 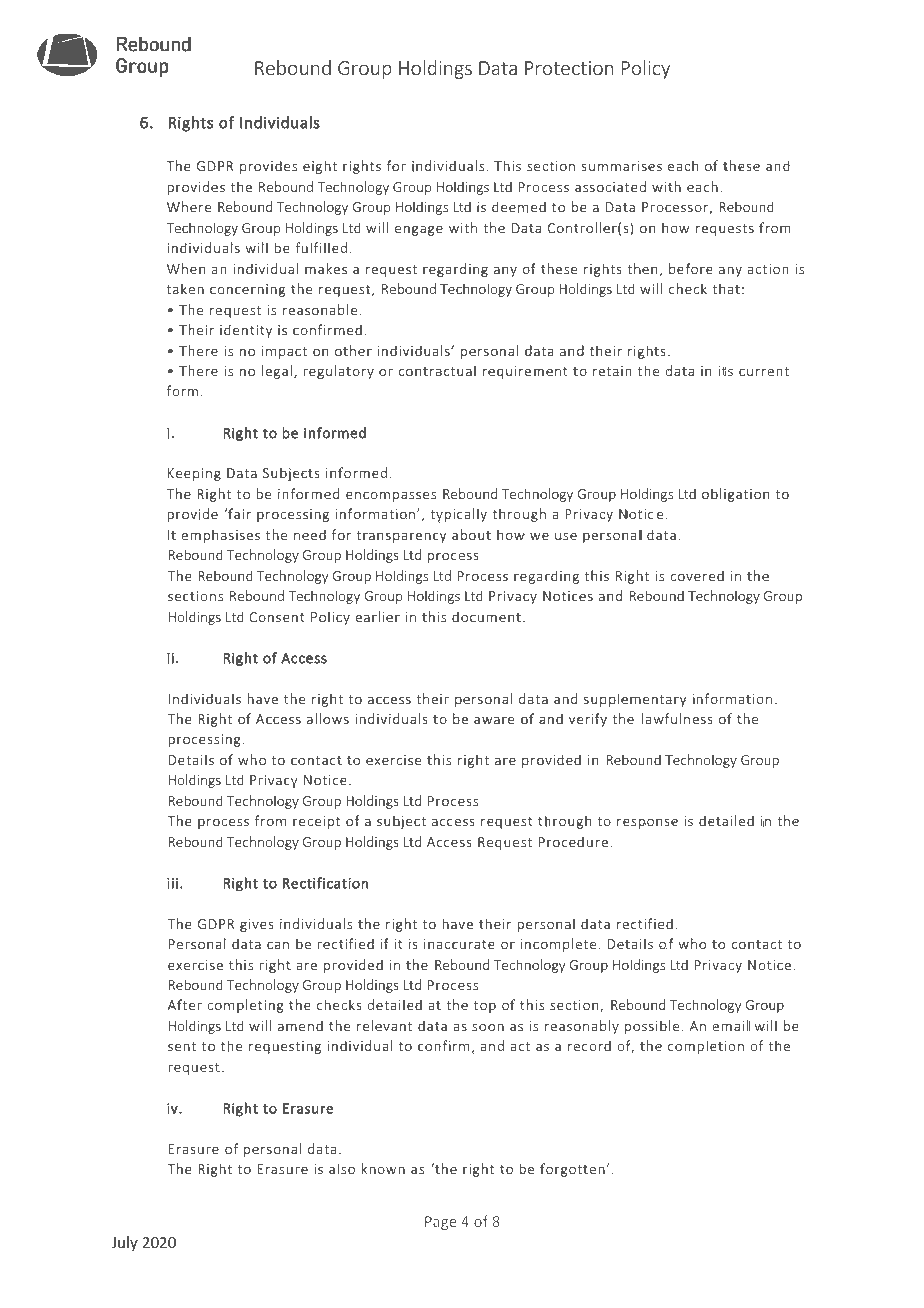 What do you see at coordinates (221, 536) in the page?
I see `emphasises` at bounding box center [221, 536].
